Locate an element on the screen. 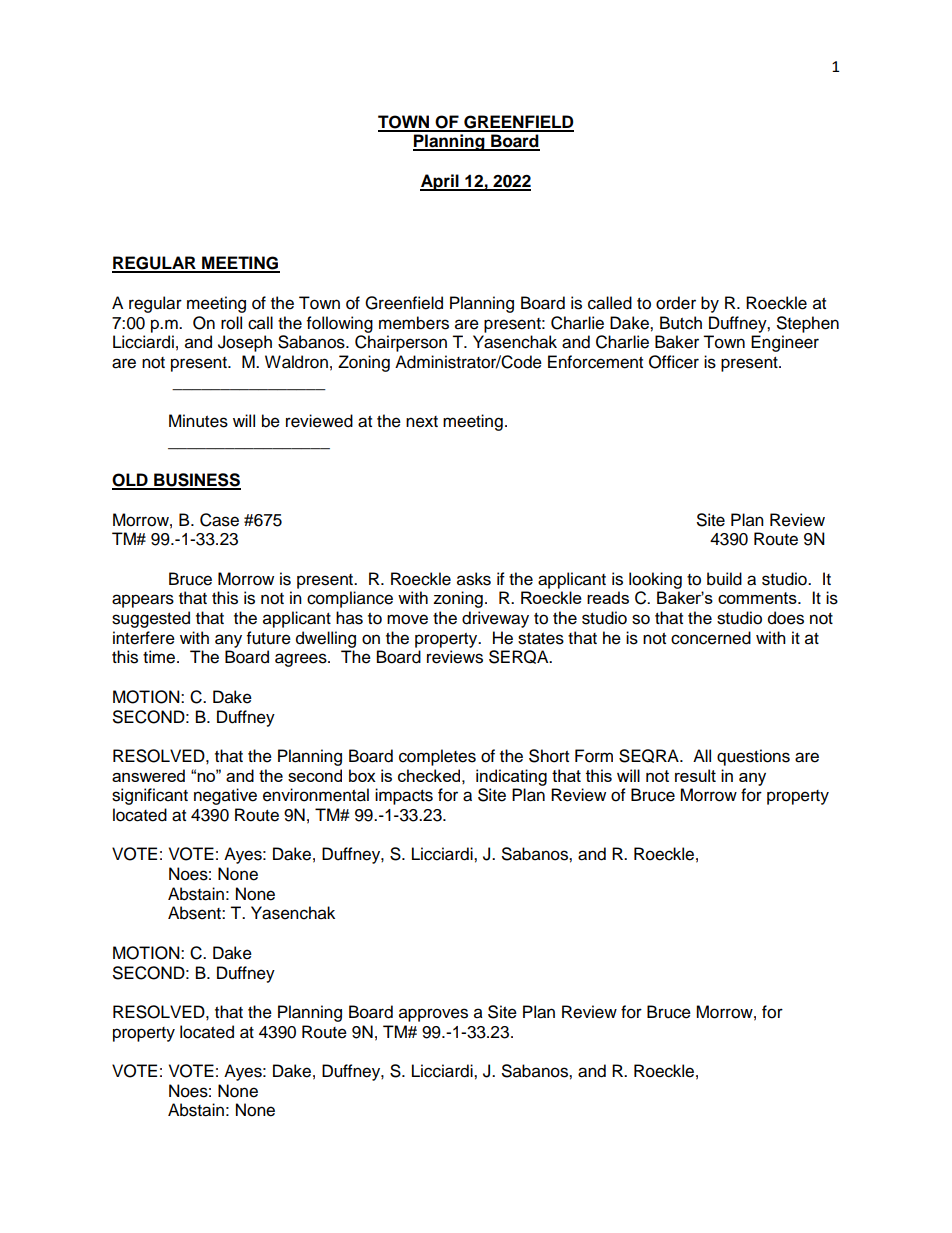 The width and height of the screenshot is (952, 1233). impacts is located at coordinates (404, 796).
